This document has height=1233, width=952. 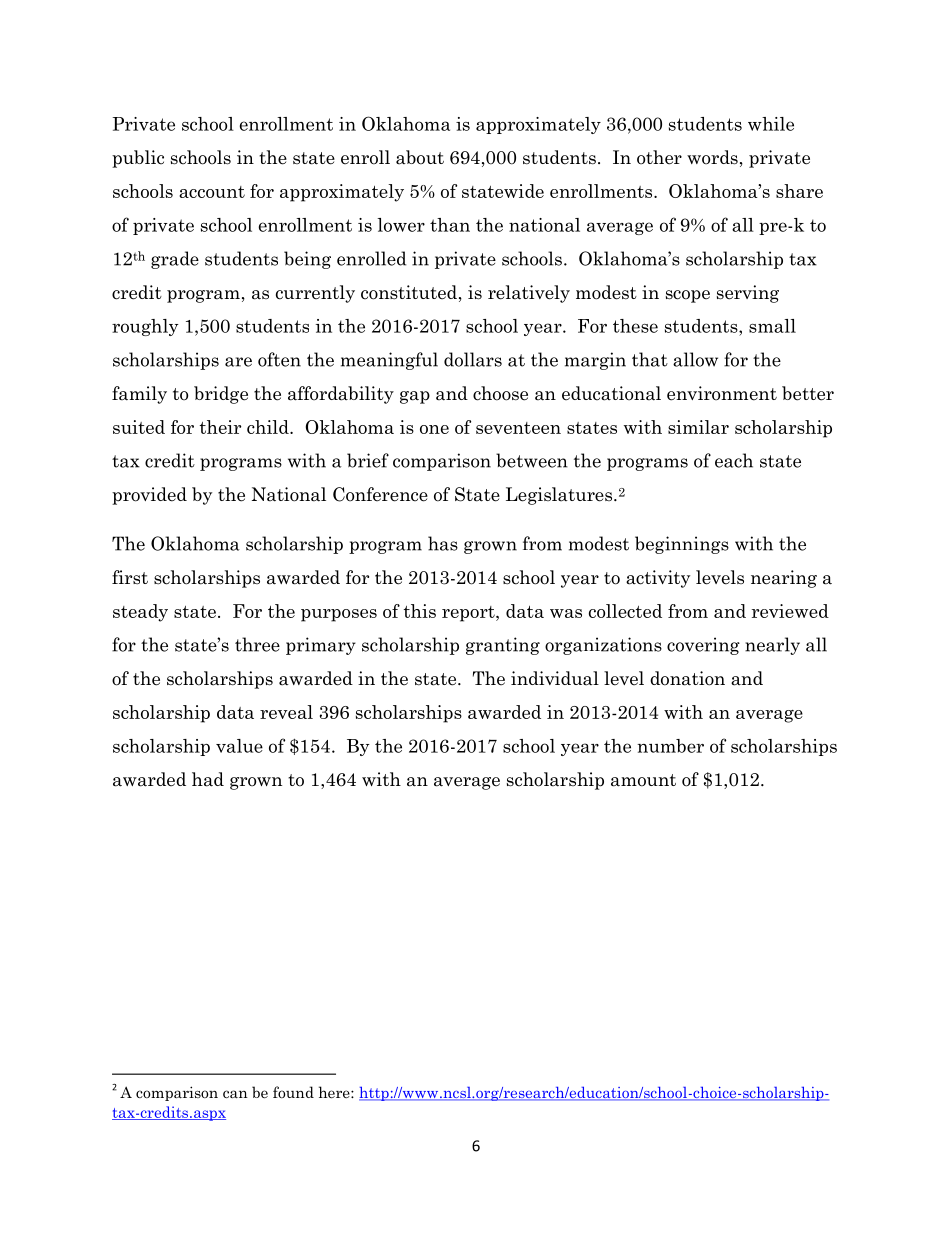 I want to click on words, so click(x=712, y=157).
